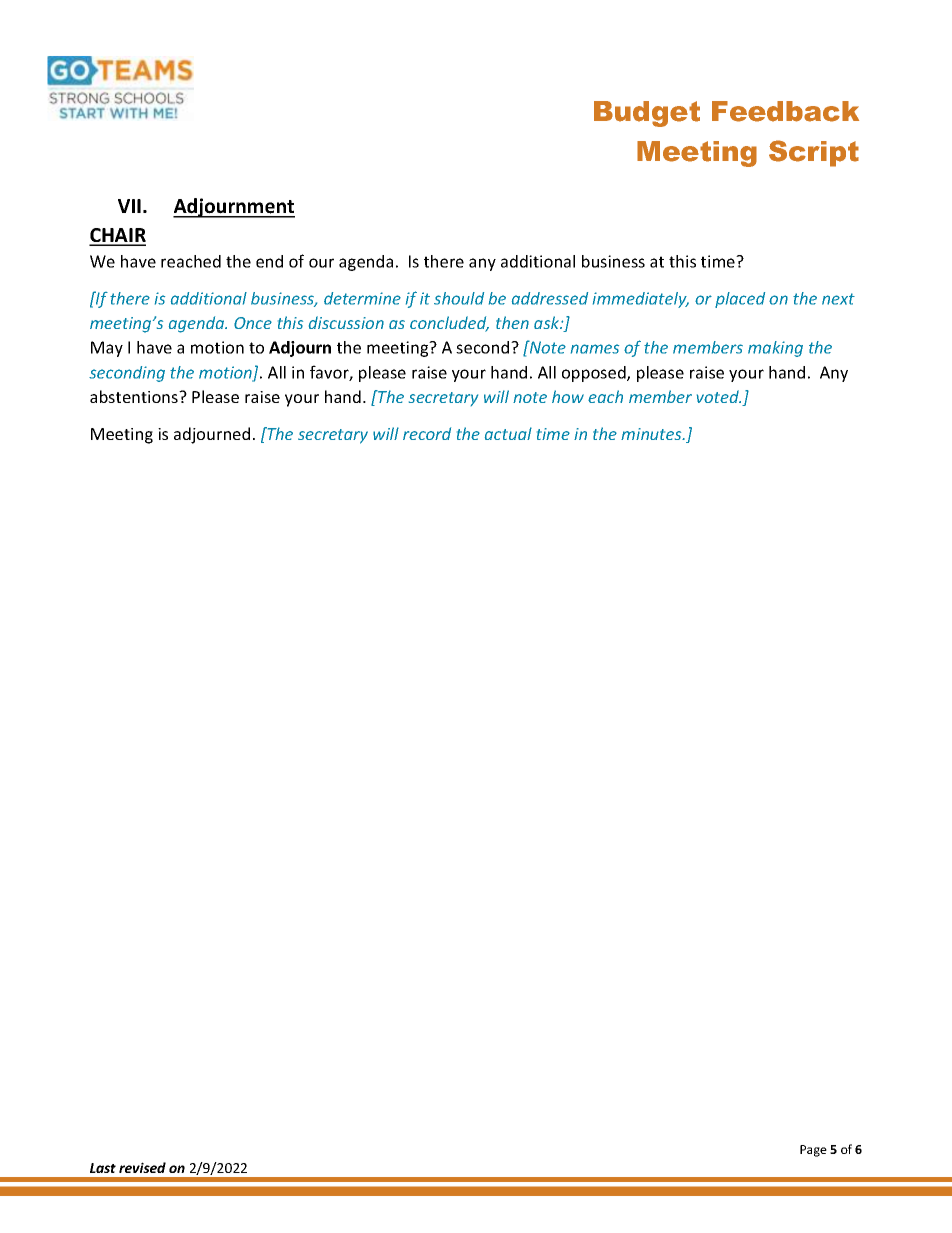 The image size is (952, 1233). What do you see at coordinates (595, 374) in the image?
I see `opposed` at bounding box center [595, 374].
